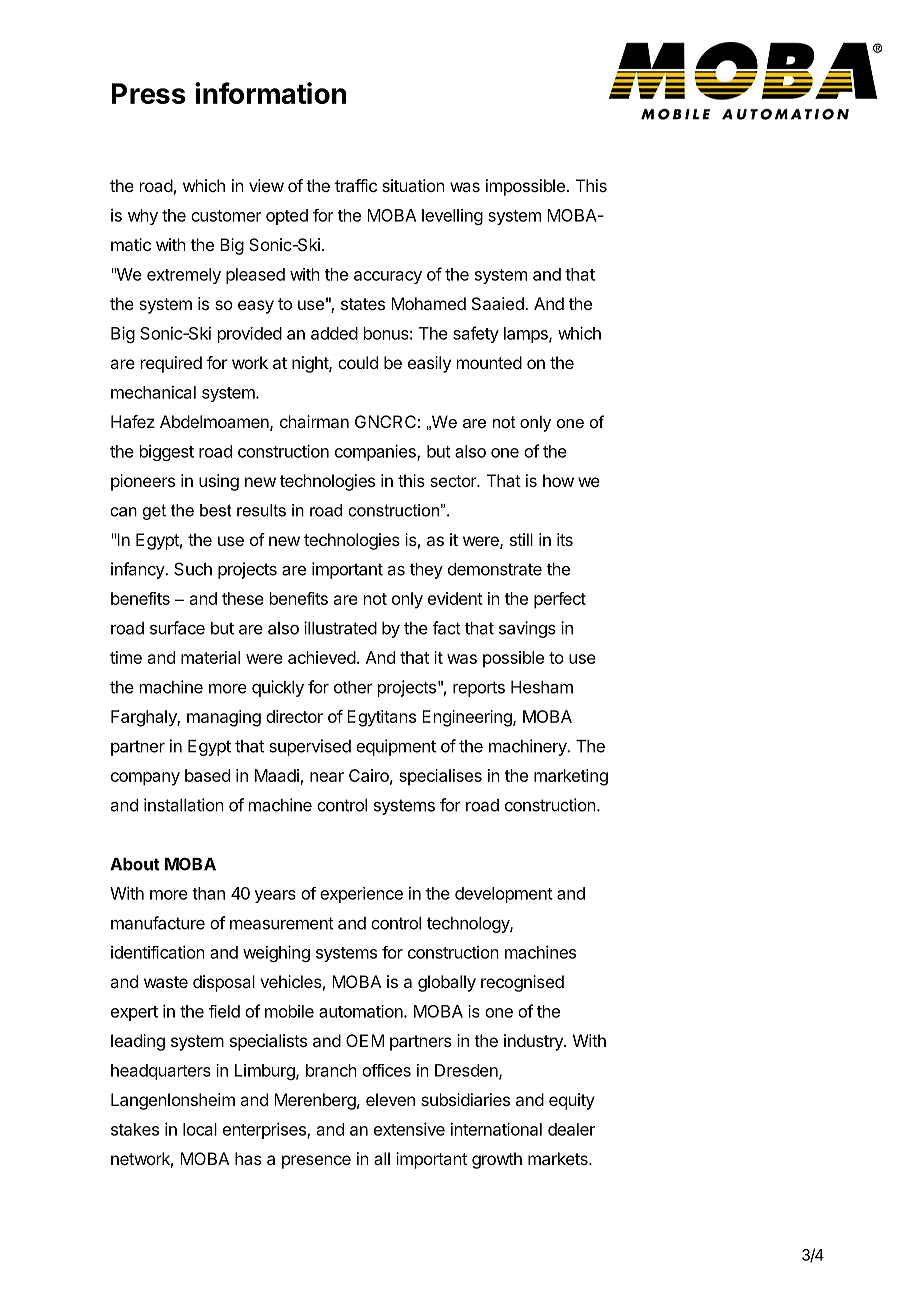  What do you see at coordinates (452, 217) in the page?
I see `levelling` at bounding box center [452, 217].
